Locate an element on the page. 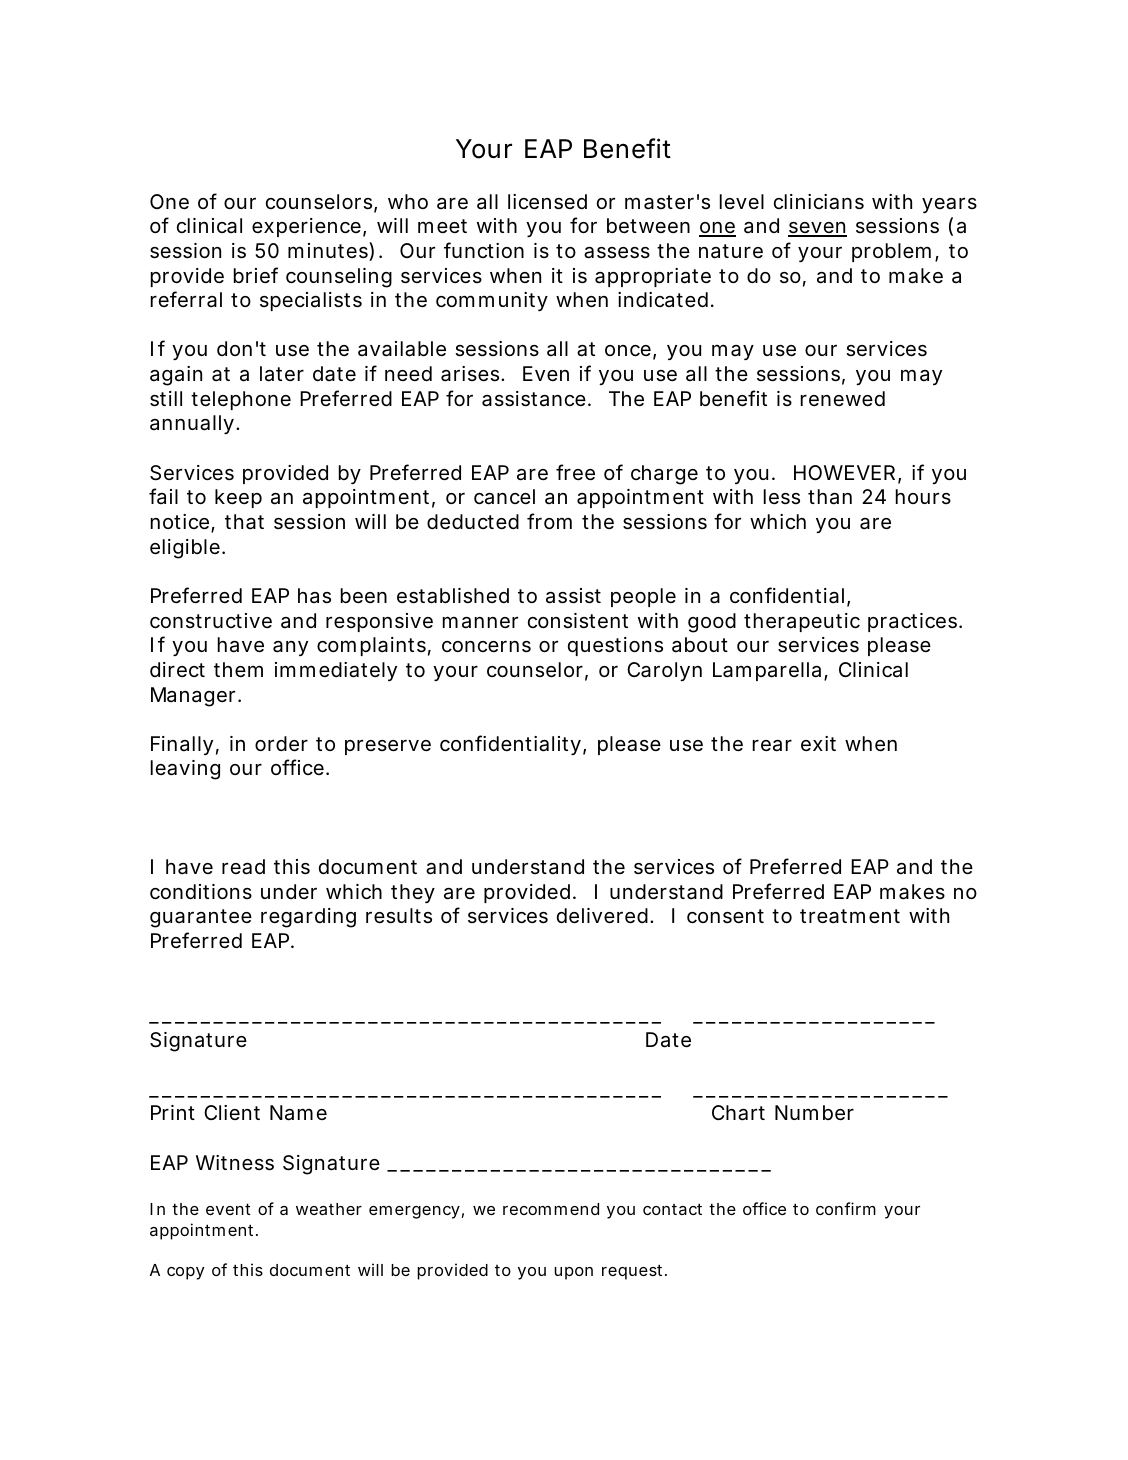 The image size is (1128, 1460). experience is located at coordinates (309, 227).
